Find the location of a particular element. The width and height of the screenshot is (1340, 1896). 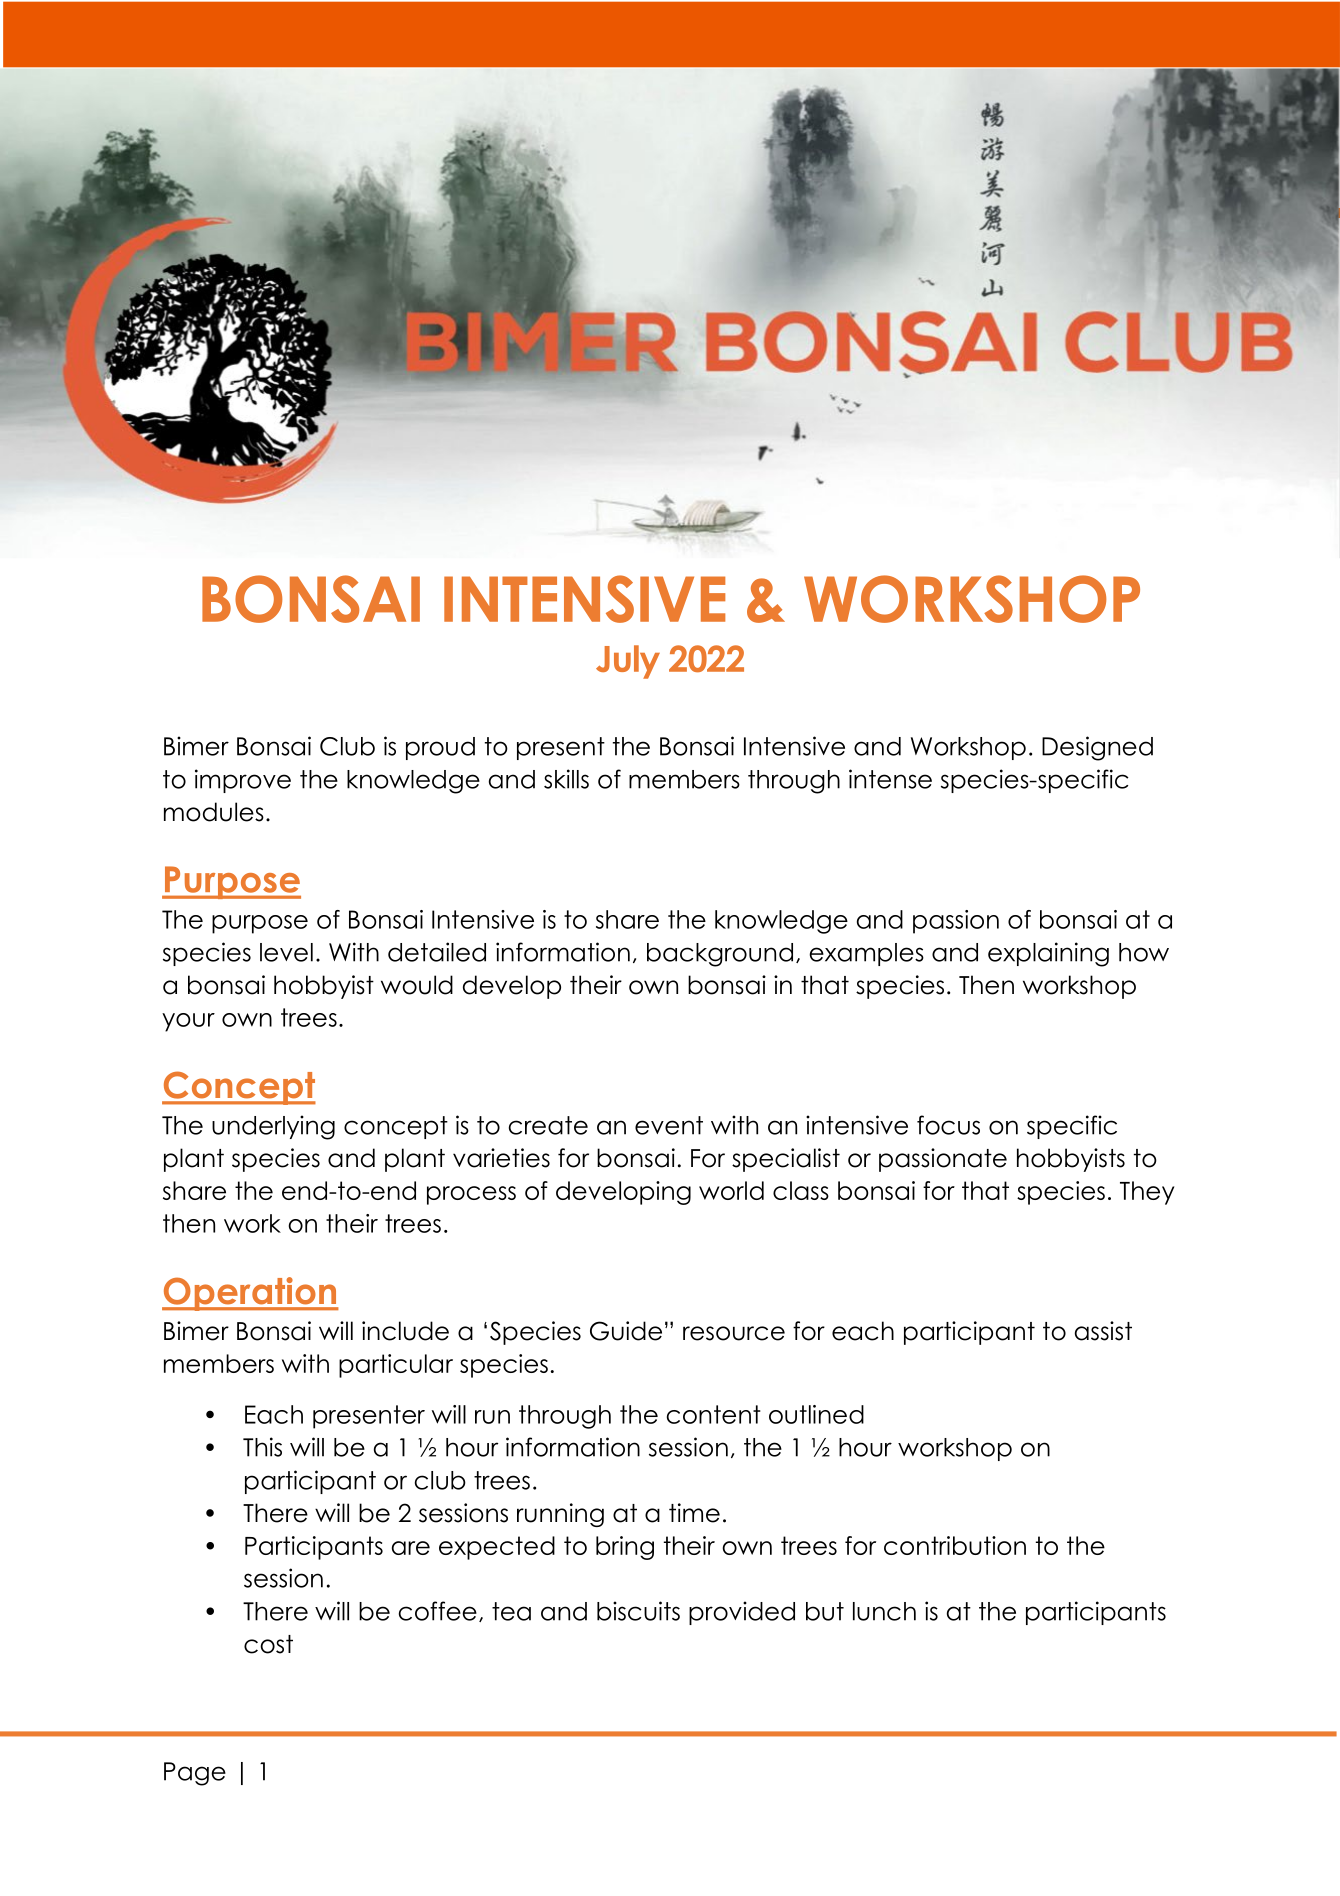

Designed is located at coordinates (1097, 748).
